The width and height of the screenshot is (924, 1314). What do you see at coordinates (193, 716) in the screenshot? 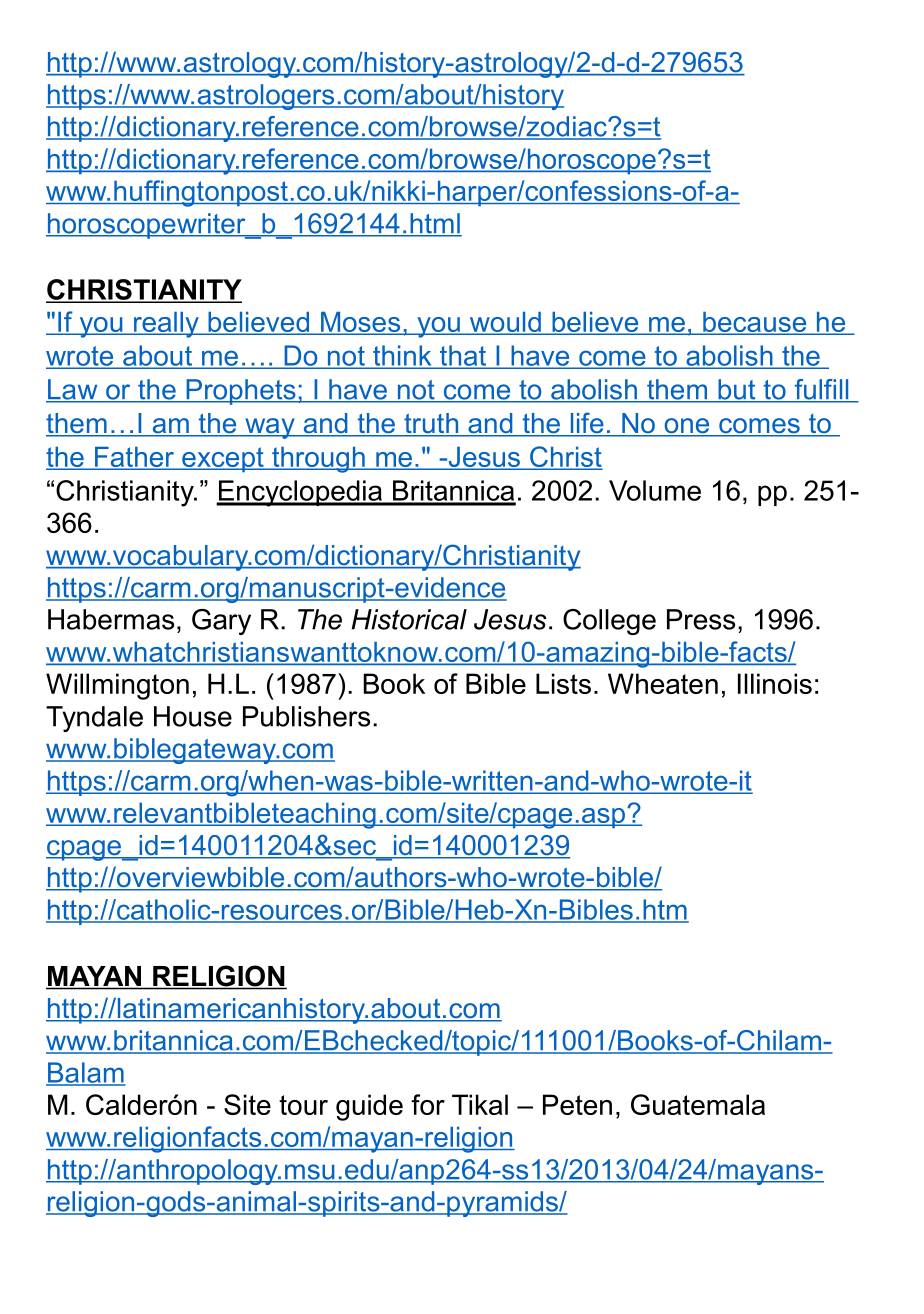
I see `House` at bounding box center [193, 716].
